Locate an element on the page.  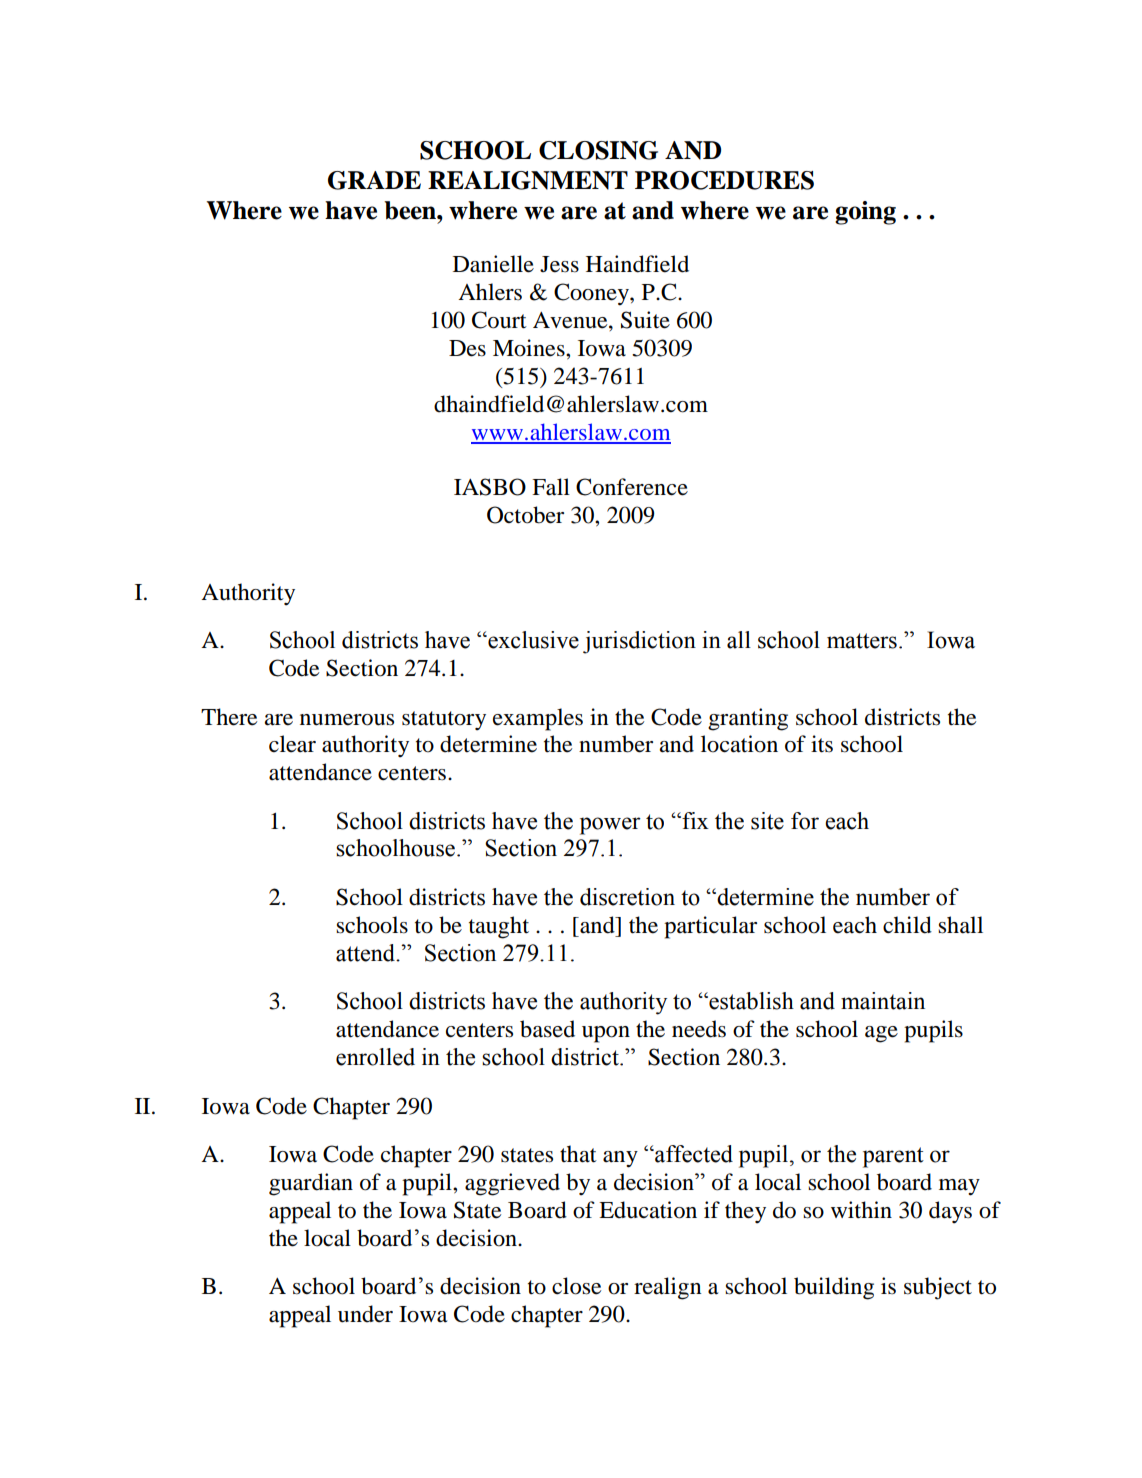
close is located at coordinates (576, 1286).
